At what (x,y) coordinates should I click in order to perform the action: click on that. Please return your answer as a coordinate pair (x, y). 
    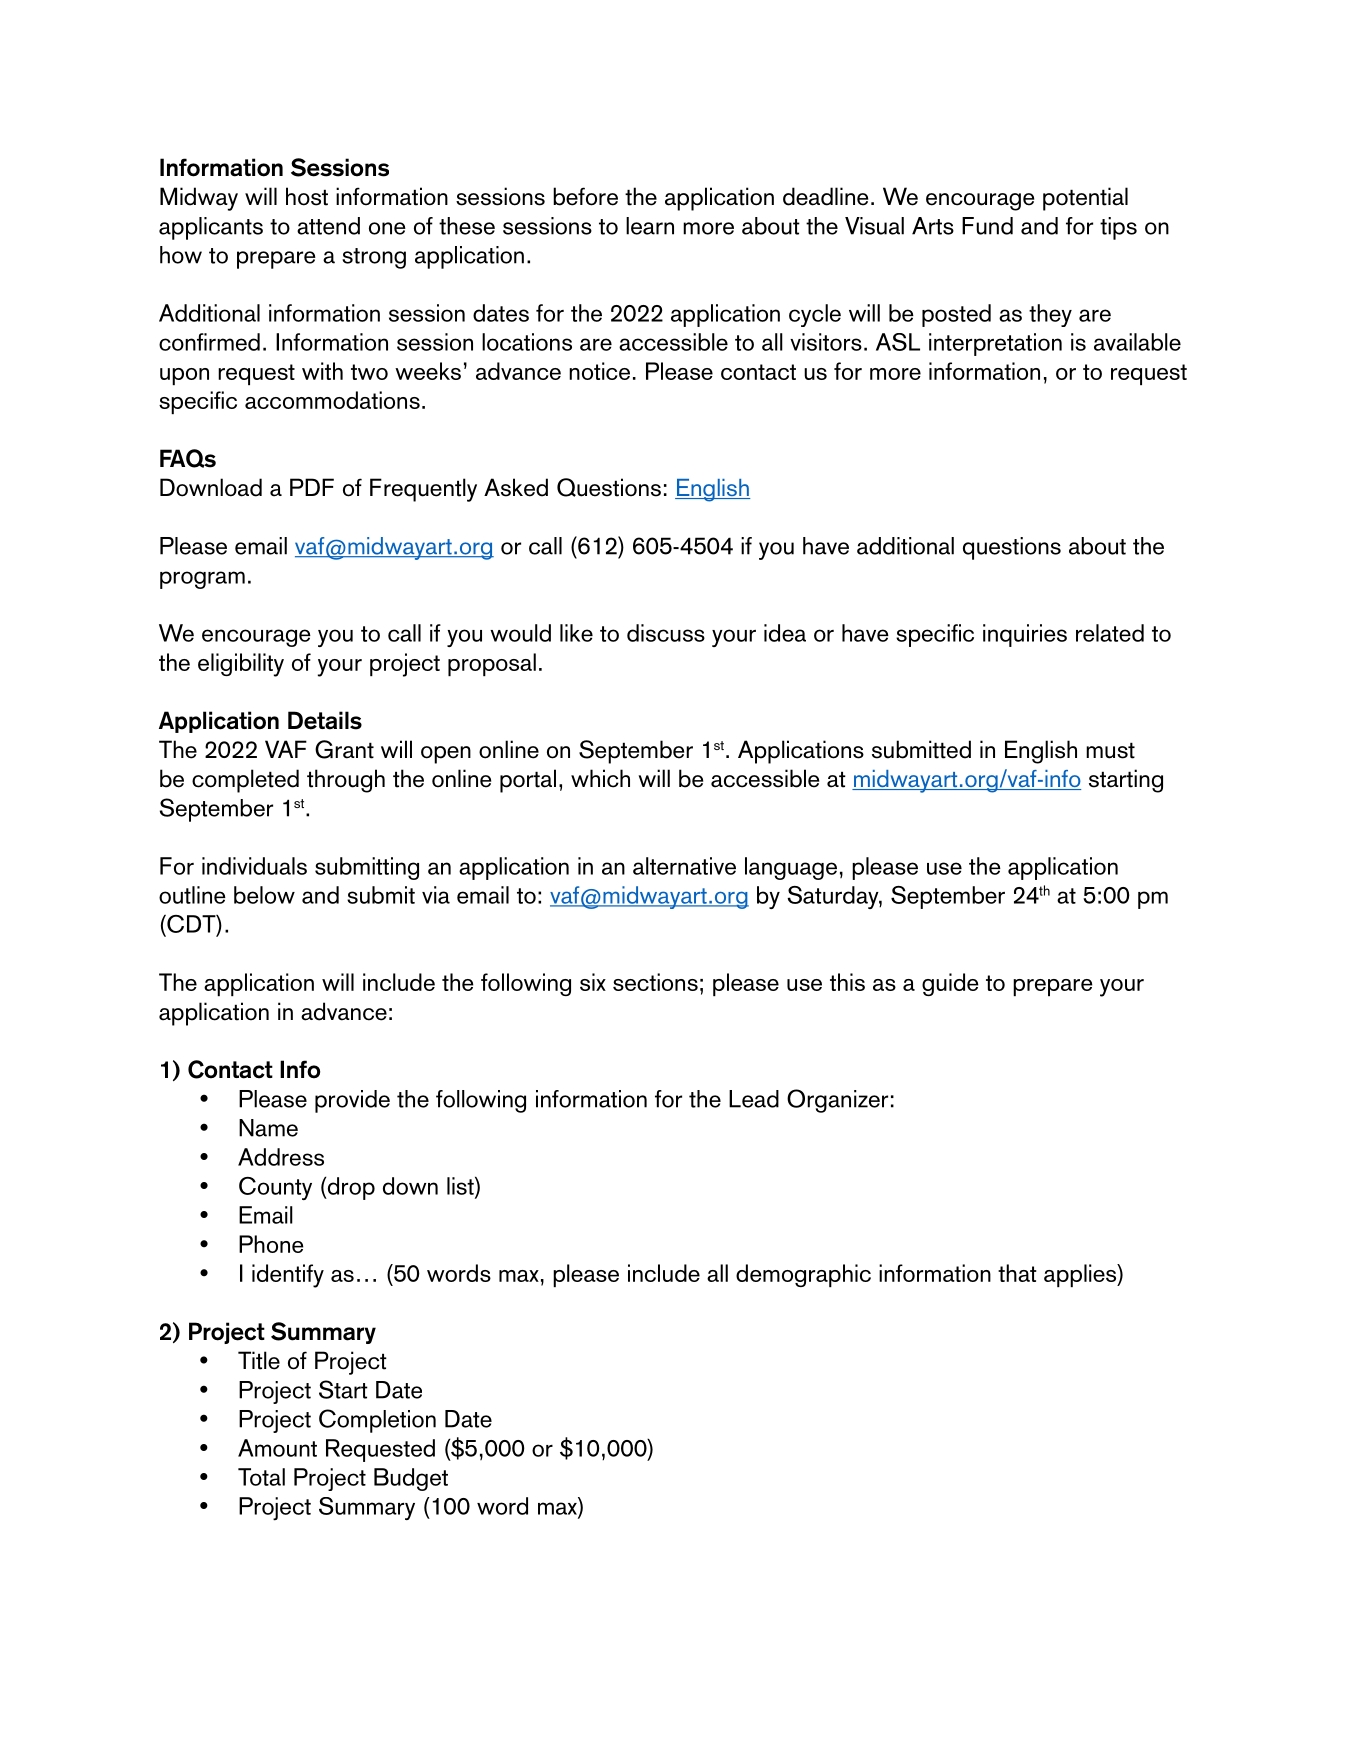
    Looking at the image, I should click on (1017, 1273).
